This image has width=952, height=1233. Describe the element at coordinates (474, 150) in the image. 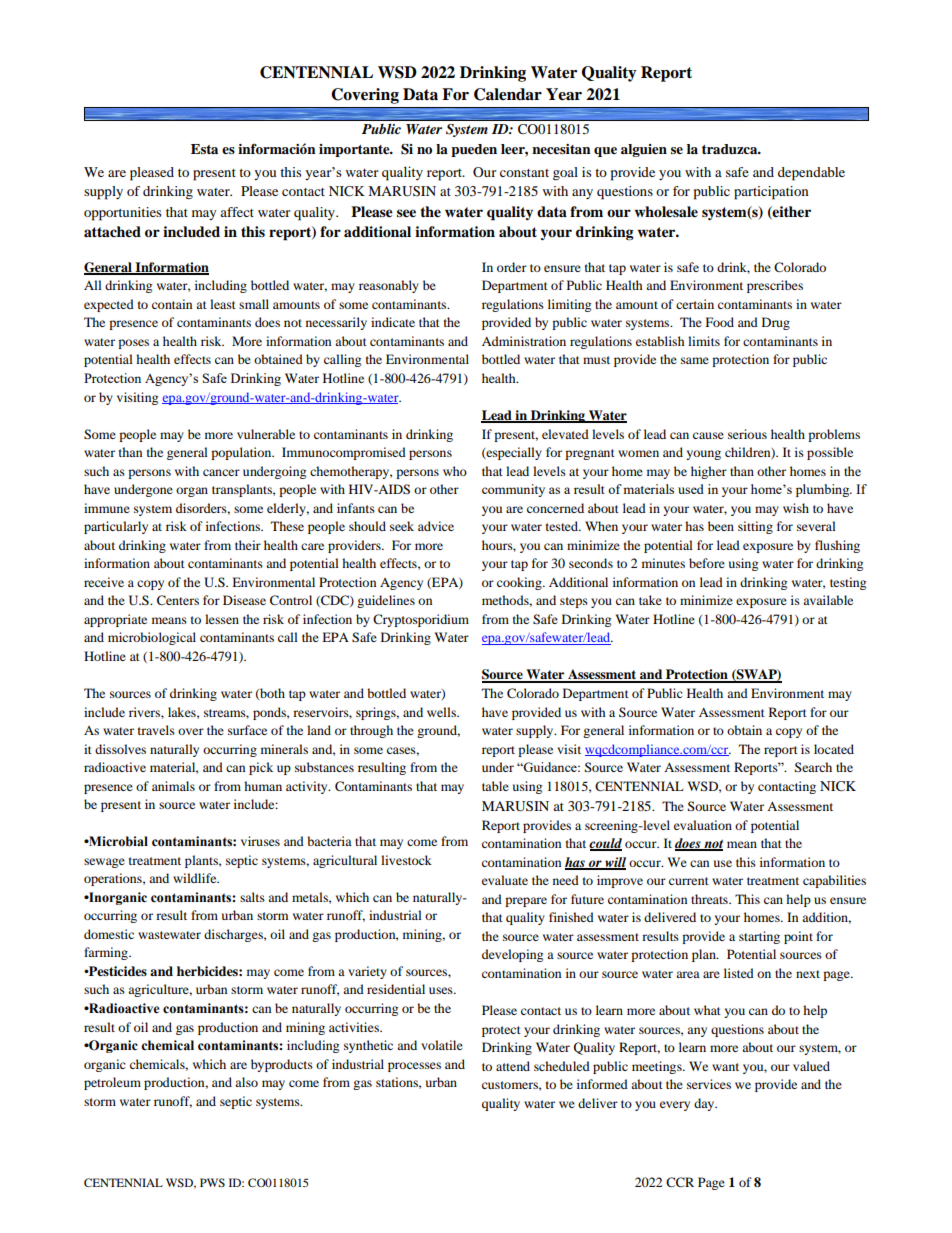

I see `pueden` at that location.
